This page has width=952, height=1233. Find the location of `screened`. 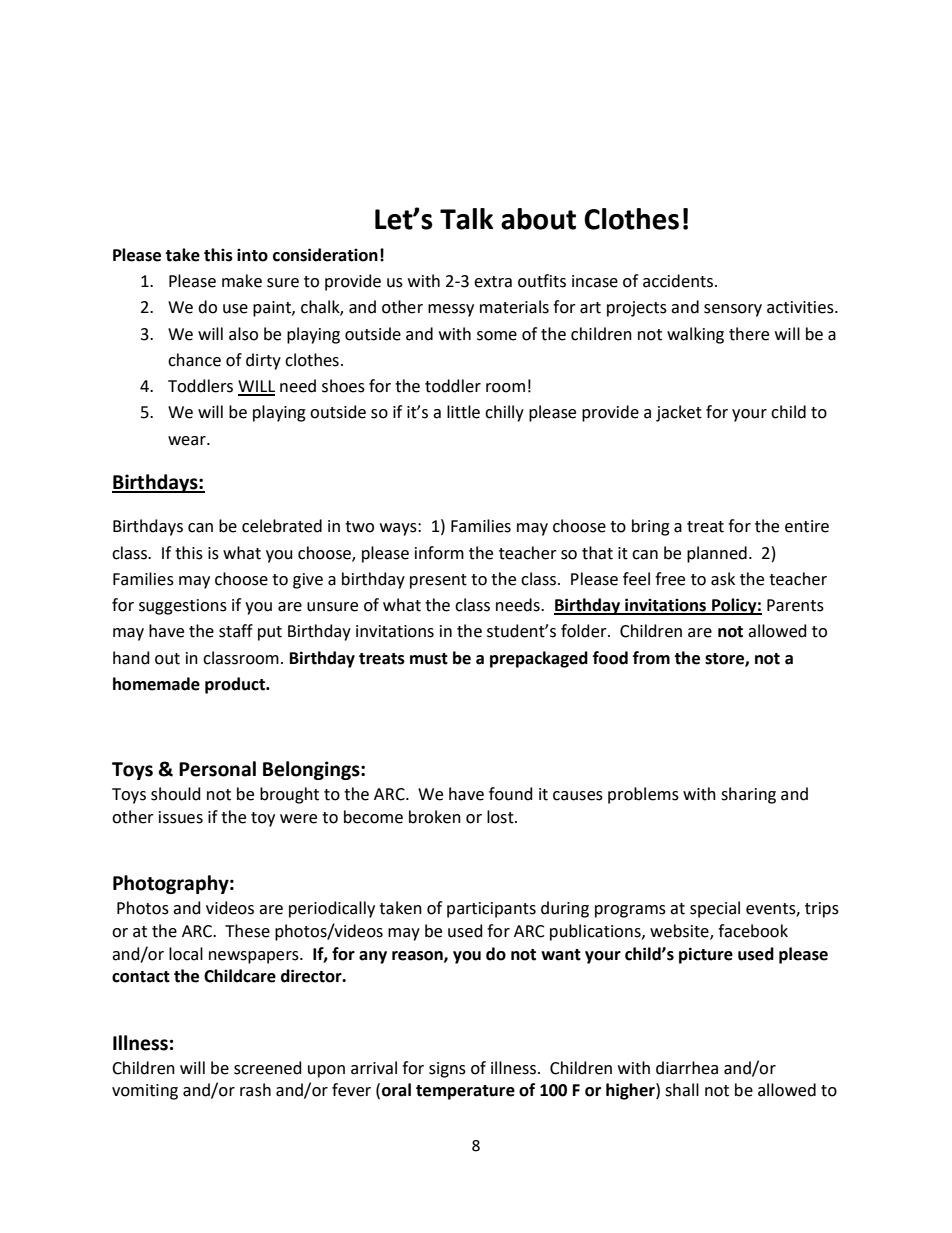

screened is located at coordinates (268, 1068).
